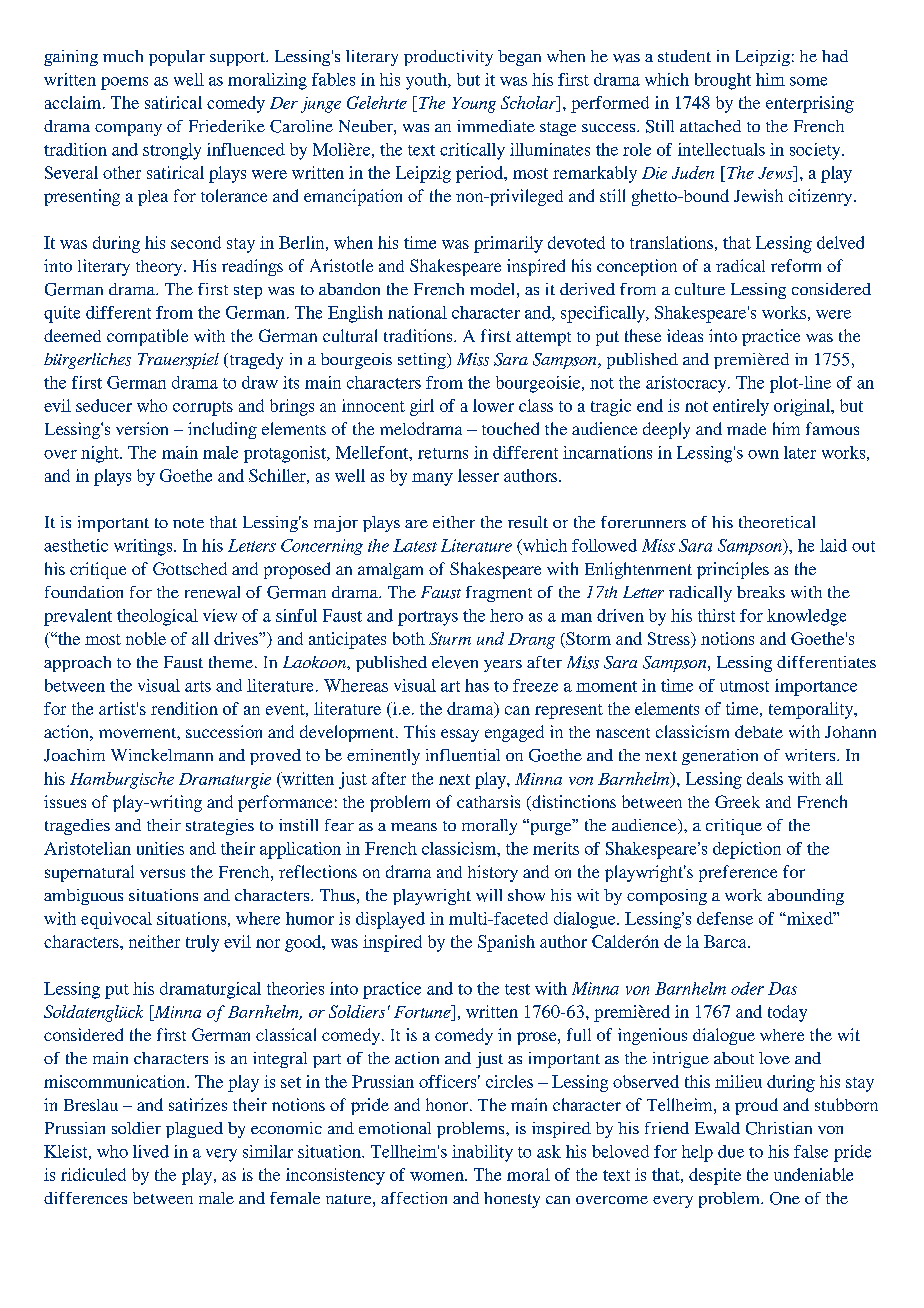  I want to click on poems, so click(124, 83).
